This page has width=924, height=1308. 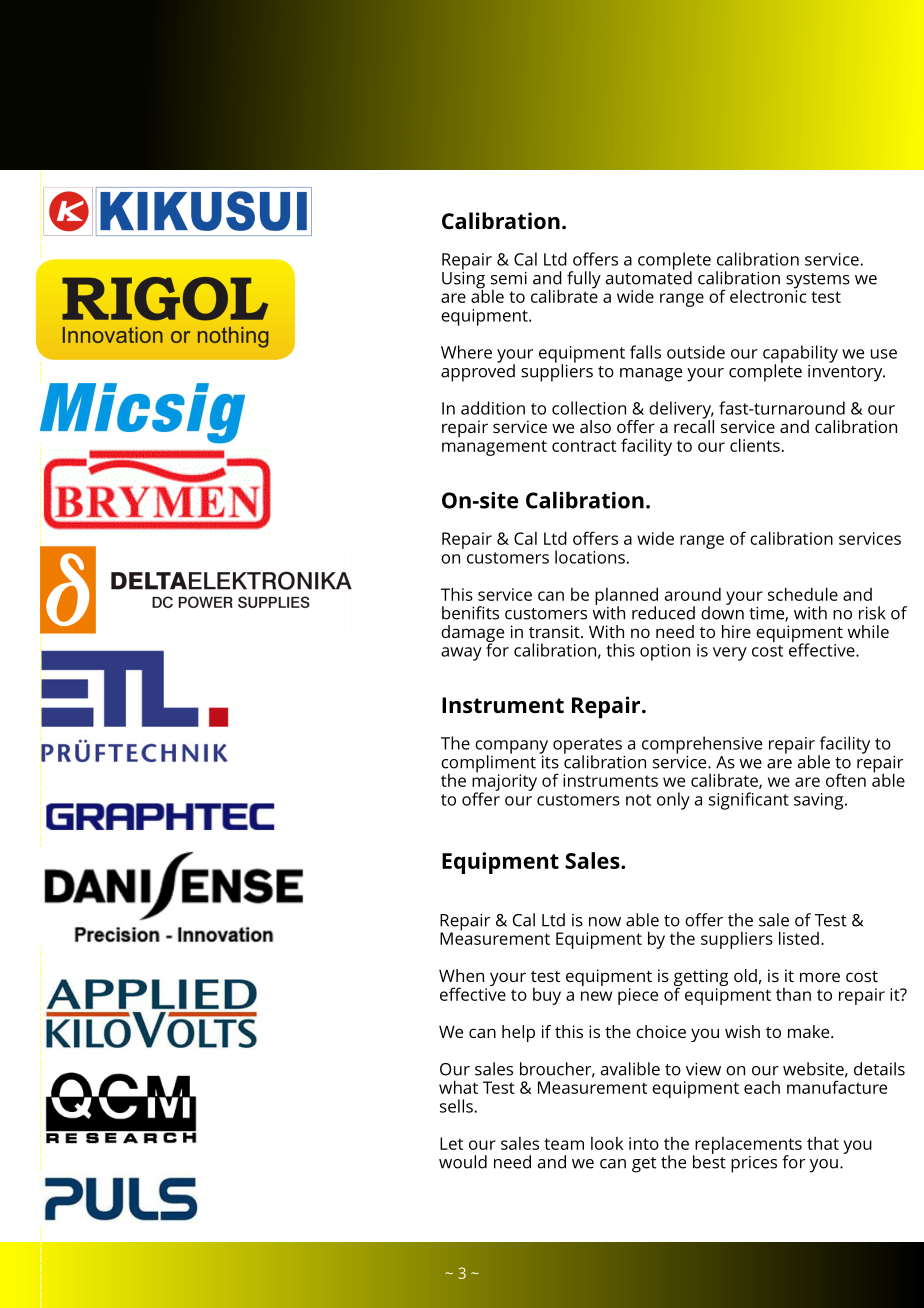 I want to click on reduced, so click(x=663, y=613).
